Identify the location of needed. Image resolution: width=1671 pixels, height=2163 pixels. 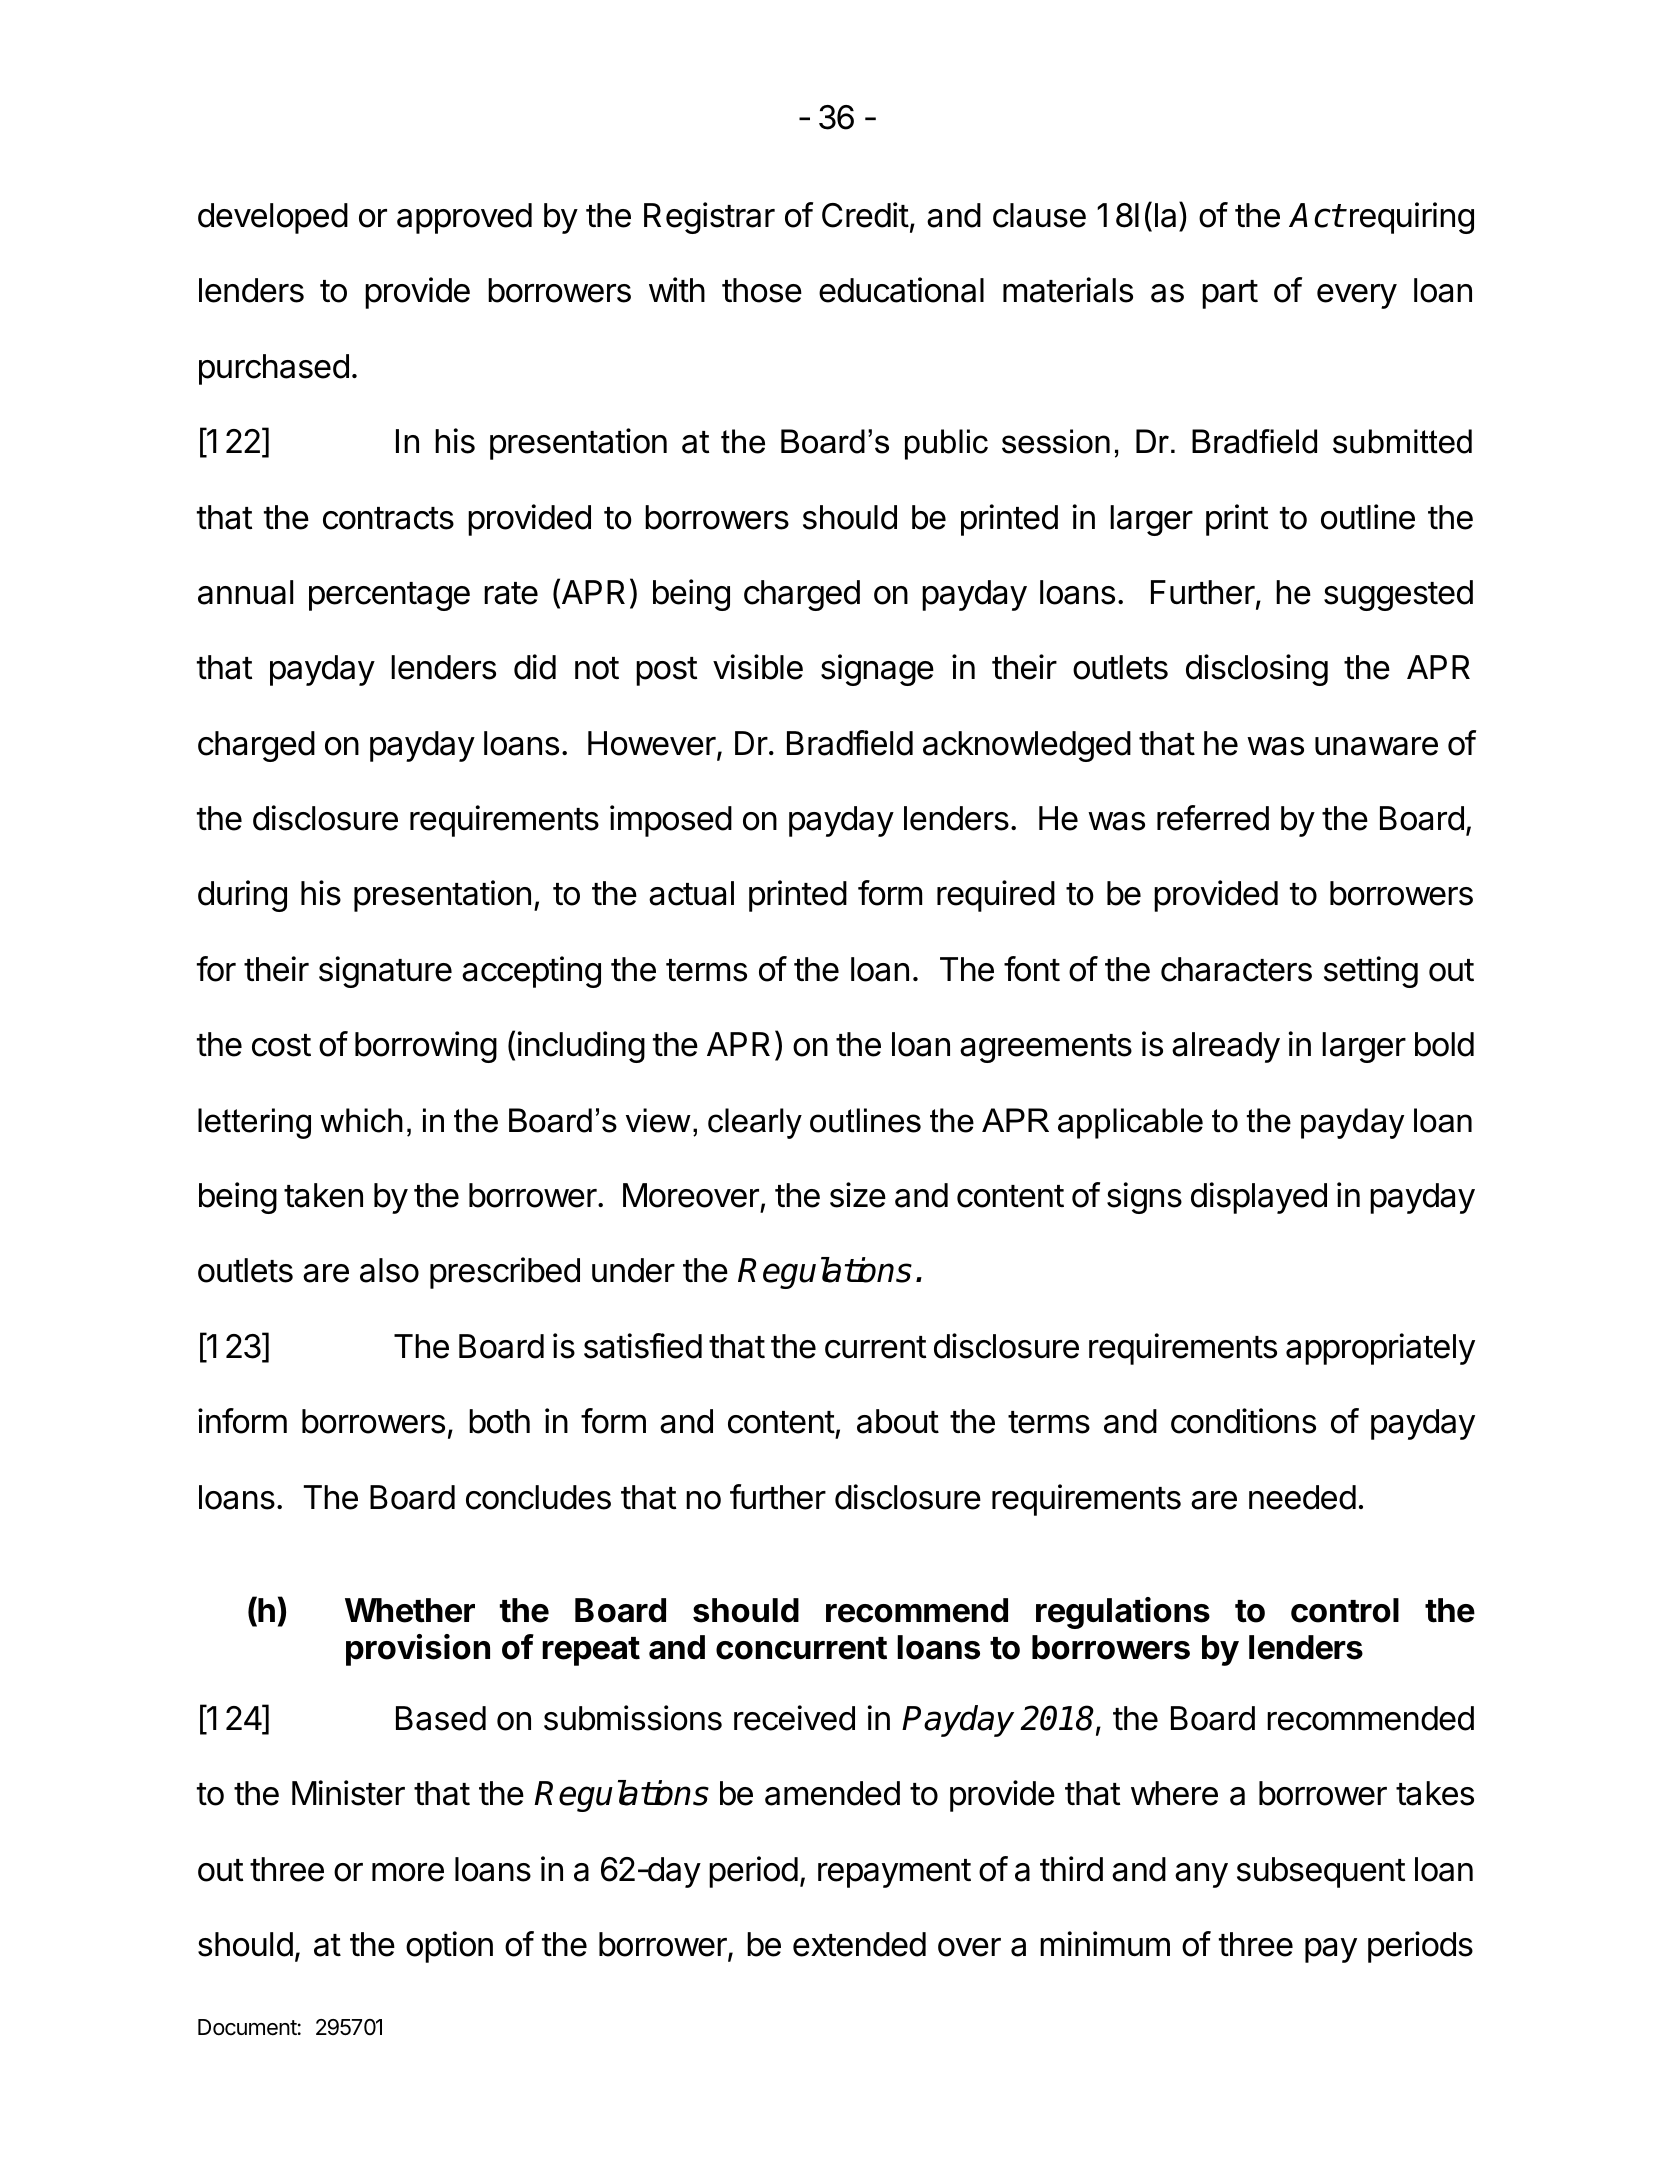
(1302, 1497).
